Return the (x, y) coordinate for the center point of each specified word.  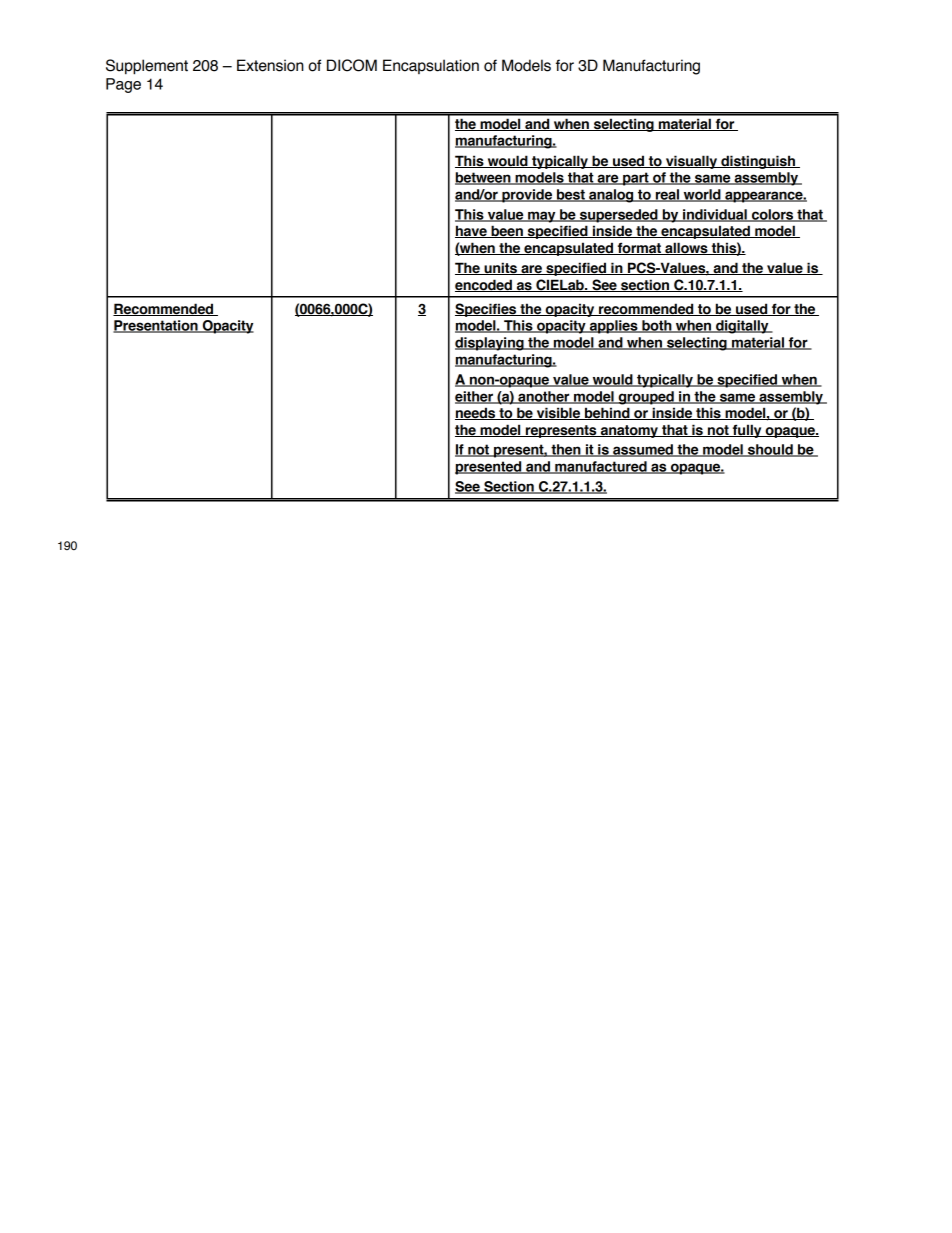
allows (686, 248)
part (636, 179)
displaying (490, 344)
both (657, 326)
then (566, 450)
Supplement (147, 67)
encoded (484, 285)
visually (692, 162)
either (475, 397)
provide (527, 196)
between (484, 178)
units (500, 268)
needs (476, 413)
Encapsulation (431, 66)
